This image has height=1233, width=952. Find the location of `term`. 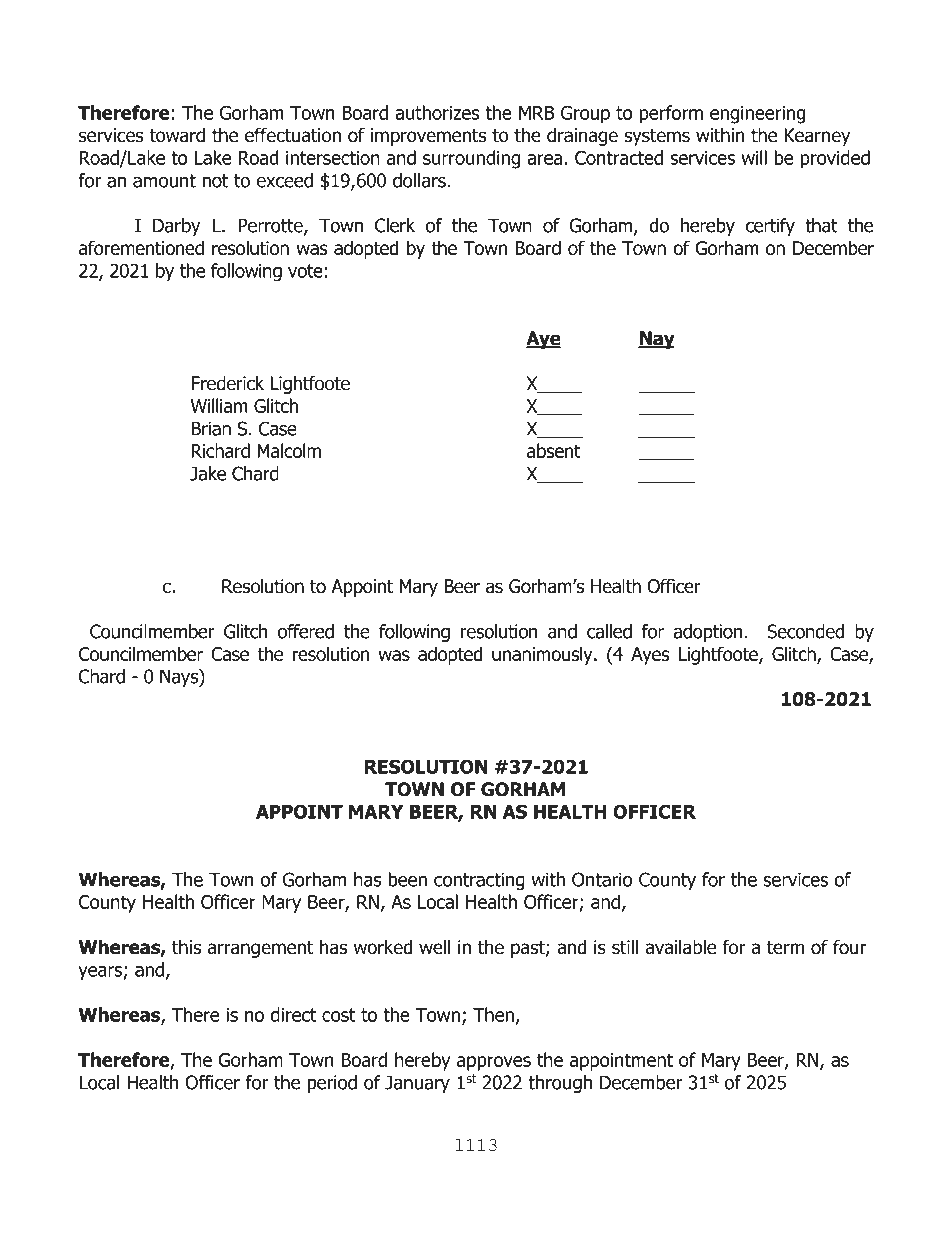

term is located at coordinates (785, 948).
